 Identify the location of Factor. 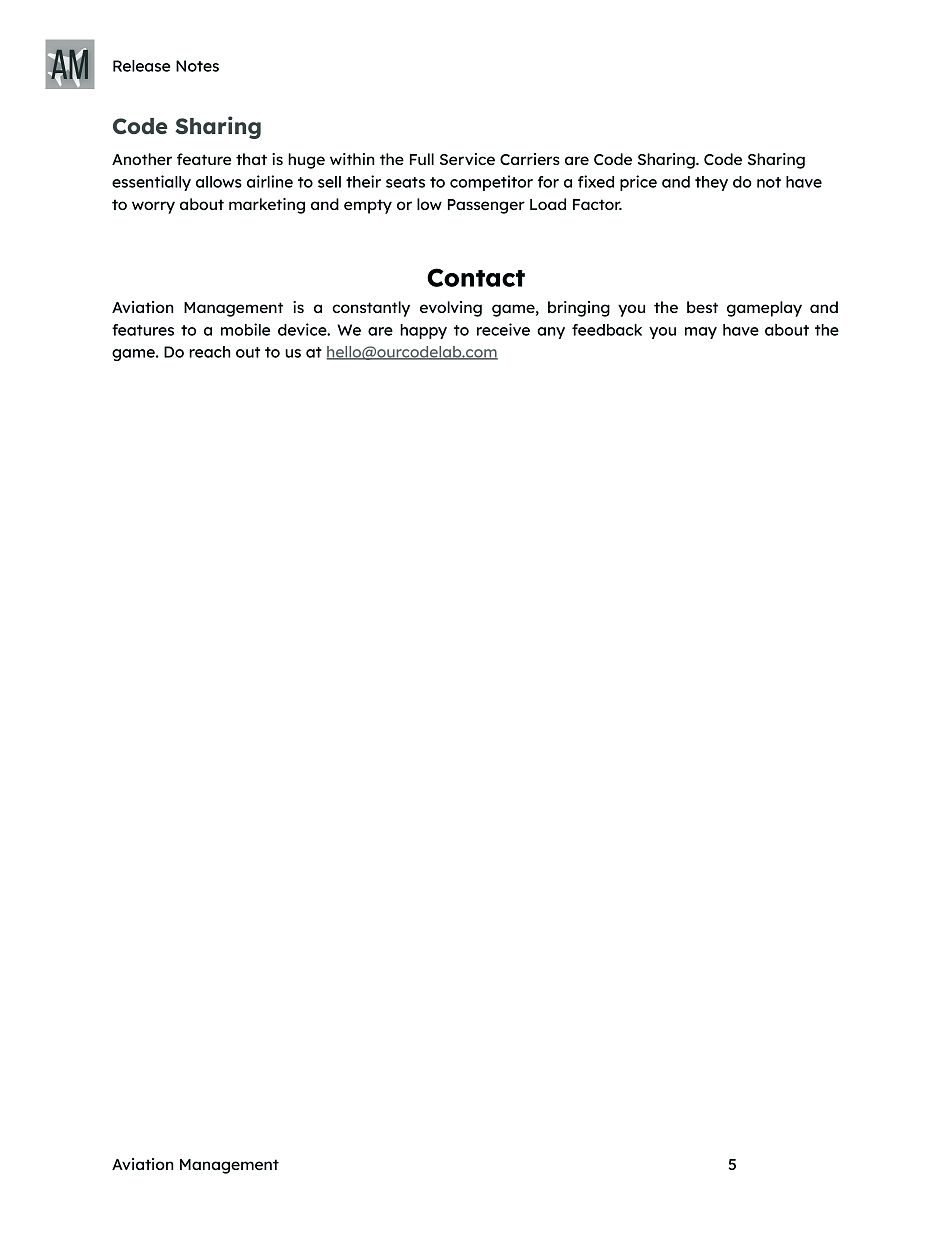
(597, 204).
